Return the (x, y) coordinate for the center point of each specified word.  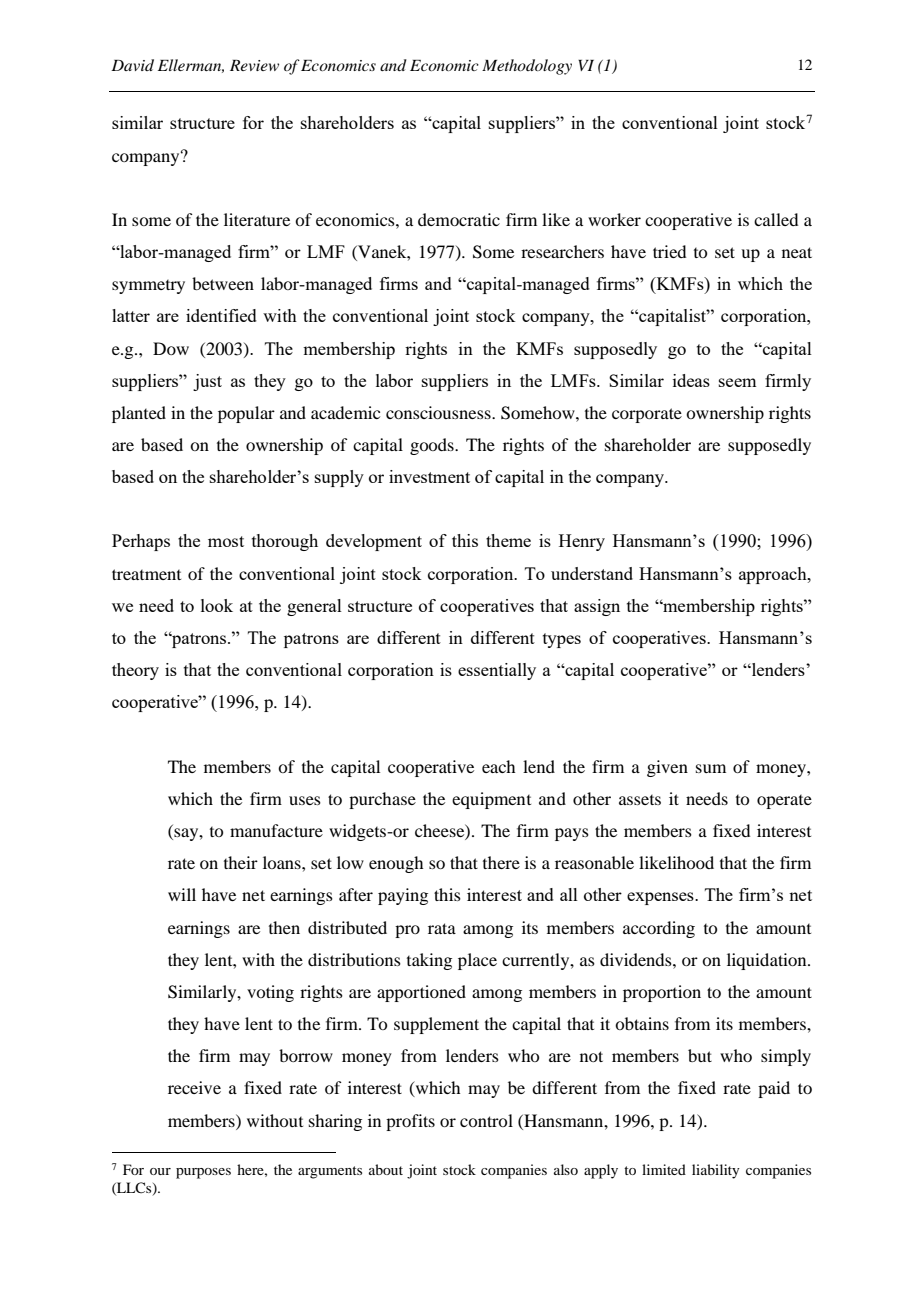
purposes (203, 1173)
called (776, 219)
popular (246, 414)
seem (737, 382)
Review (254, 65)
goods (433, 446)
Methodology (527, 67)
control (486, 1120)
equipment (491, 800)
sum (711, 768)
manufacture (276, 830)
